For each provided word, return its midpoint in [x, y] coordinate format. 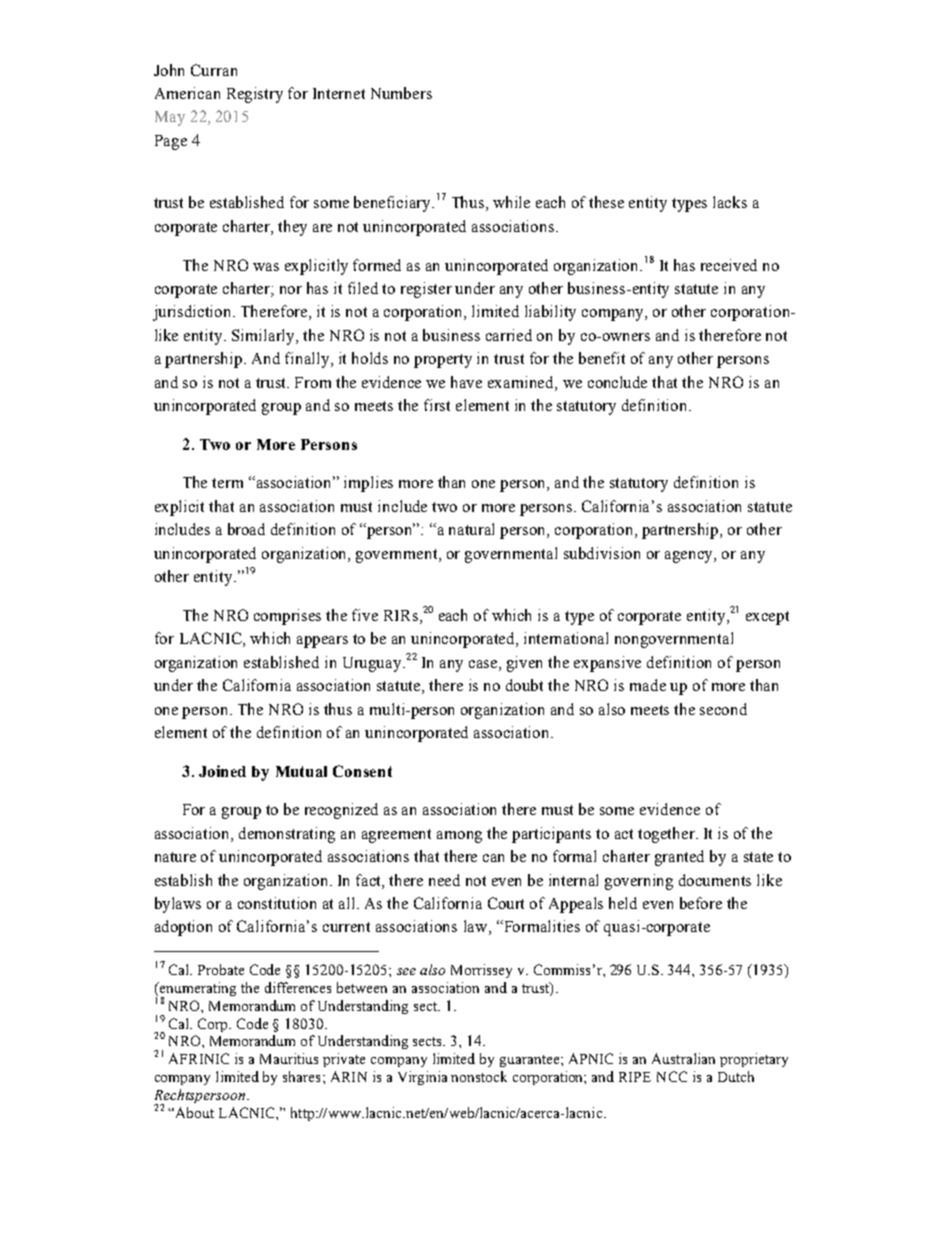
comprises [287, 617]
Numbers [401, 93]
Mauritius [289, 1058]
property [443, 361]
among [459, 837]
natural [471, 529]
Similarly [265, 337]
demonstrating [287, 835]
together [667, 835]
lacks [730, 202]
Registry [255, 95]
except [767, 618]
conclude [617, 382]
